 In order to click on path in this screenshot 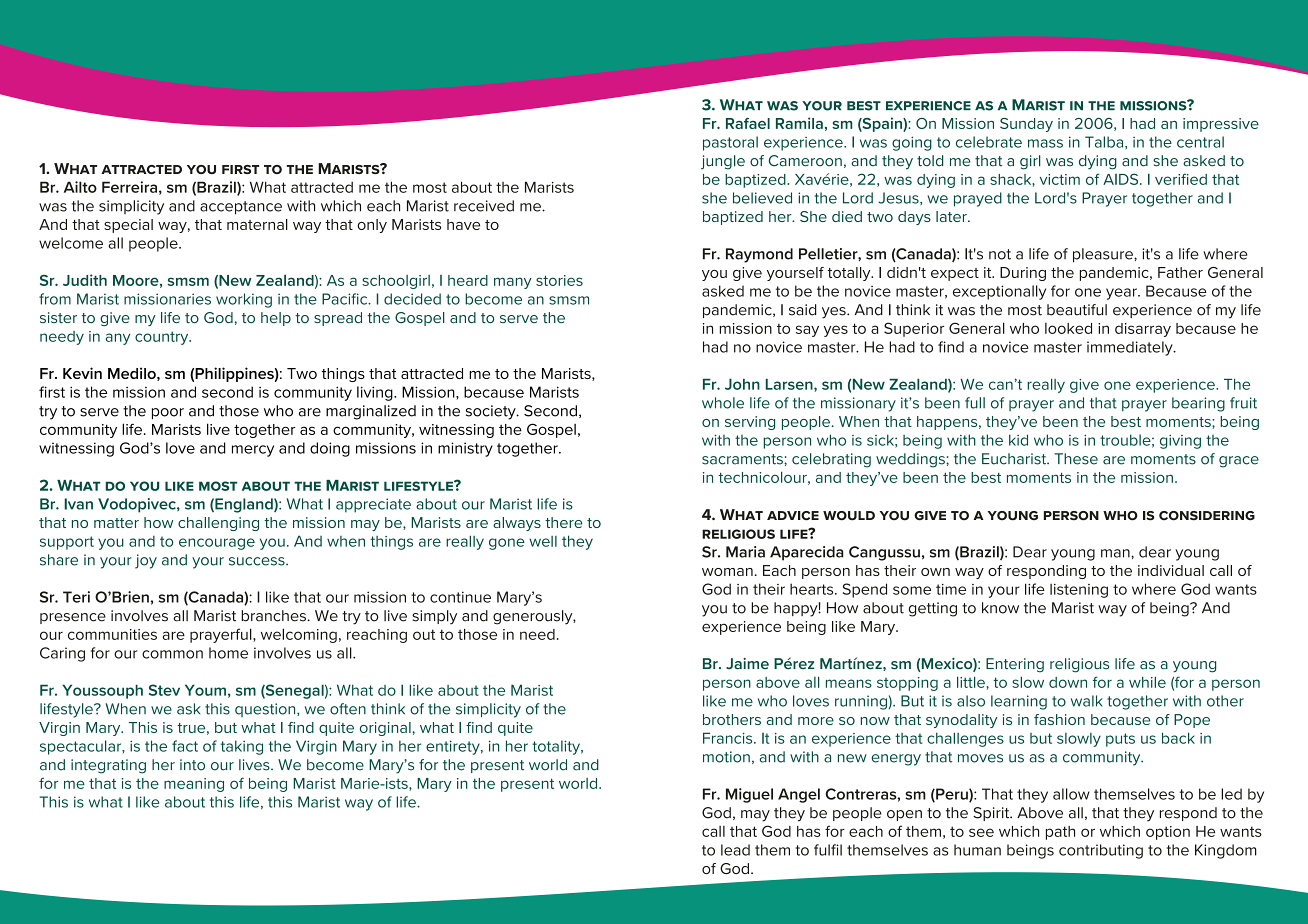, I will do `click(1060, 833)`.
